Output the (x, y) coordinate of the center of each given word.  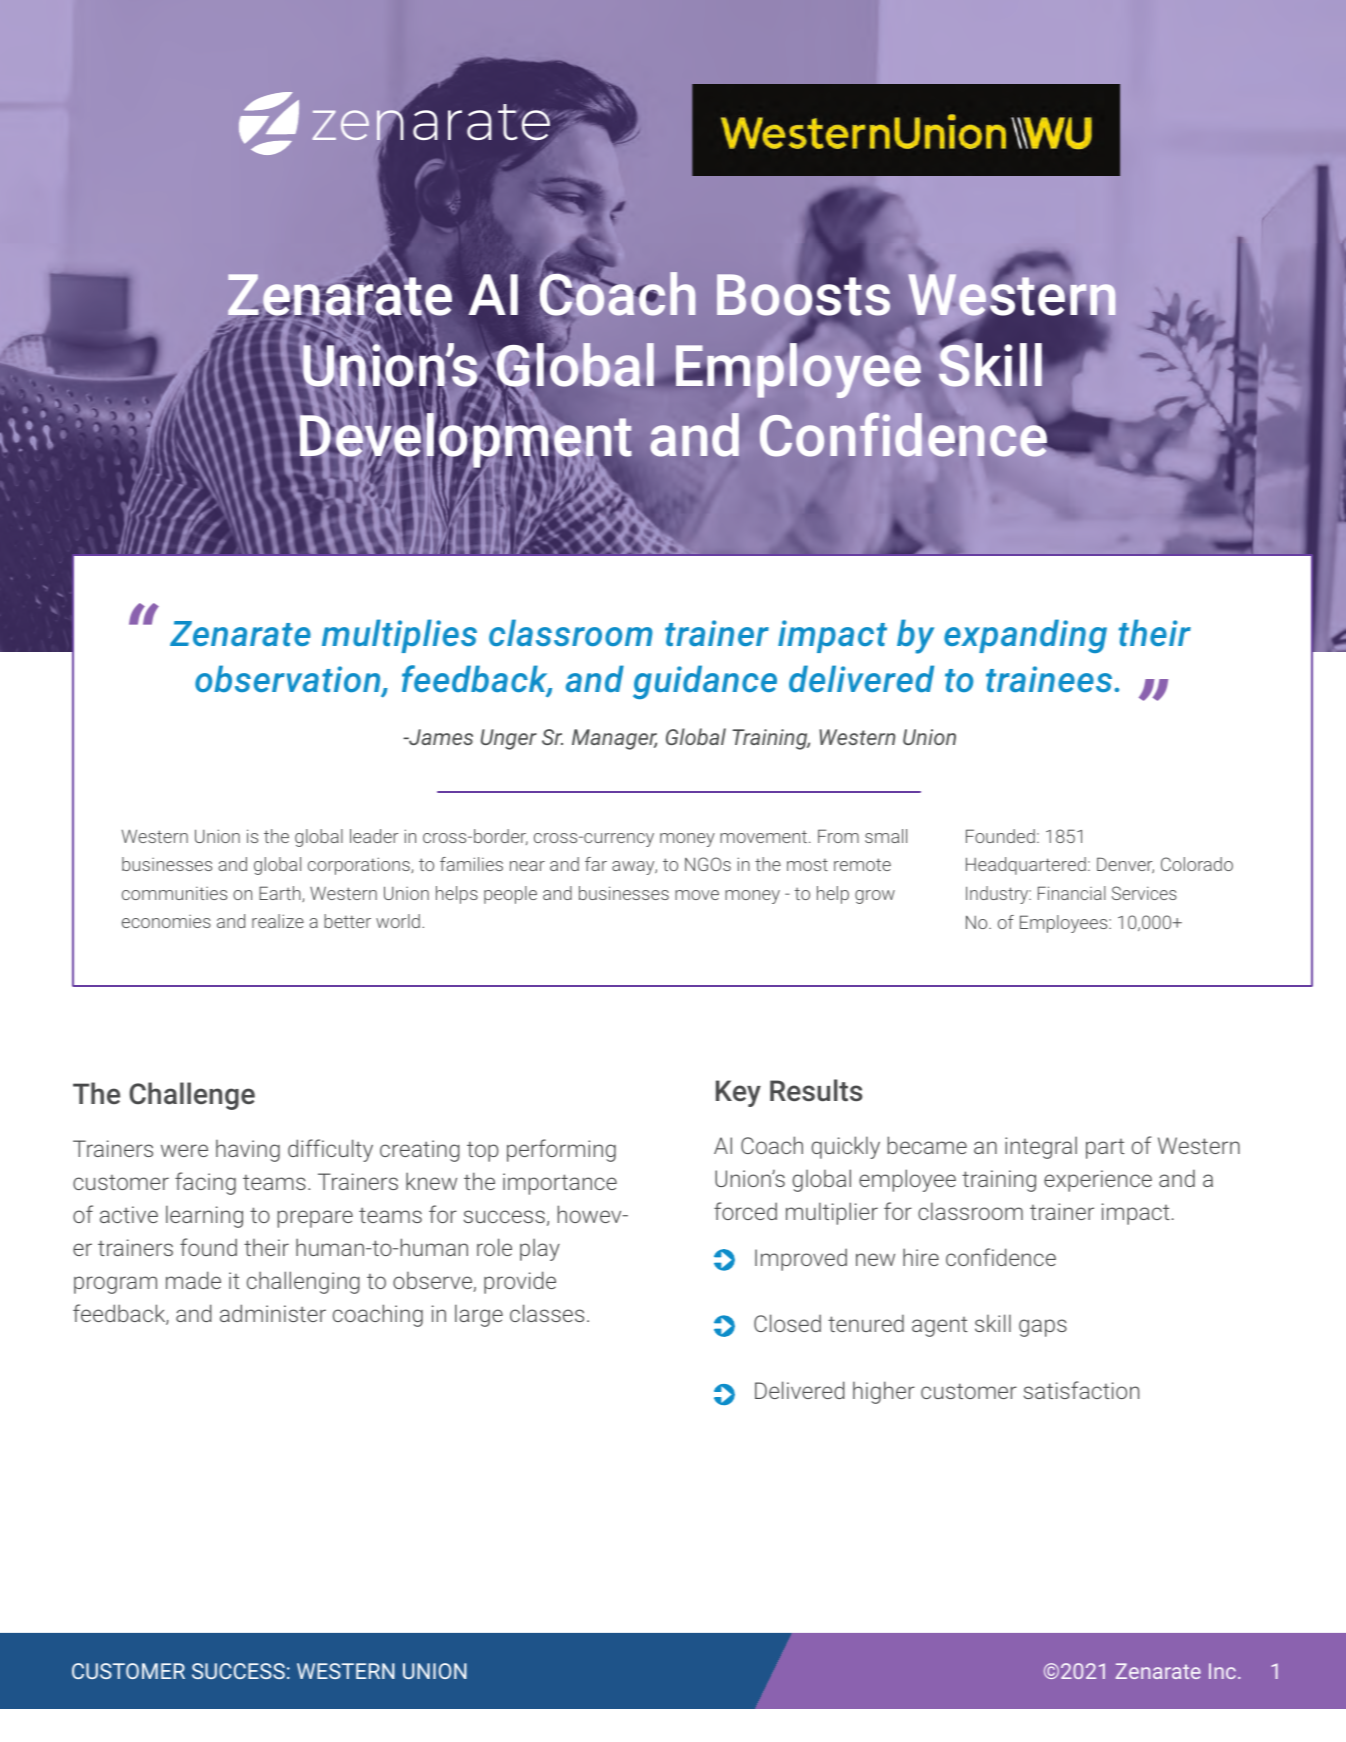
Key (738, 1093)
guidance (705, 682)
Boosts (803, 294)
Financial (1072, 893)
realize (278, 921)
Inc (1222, 1671)
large (479, 1315)
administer (273, 1313)
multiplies (399, 636)
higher (884, 1392)
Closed (787, 1323)
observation (289, 680)
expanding (1025, 636)
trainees (1049, 679)
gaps (1043, 1328)
